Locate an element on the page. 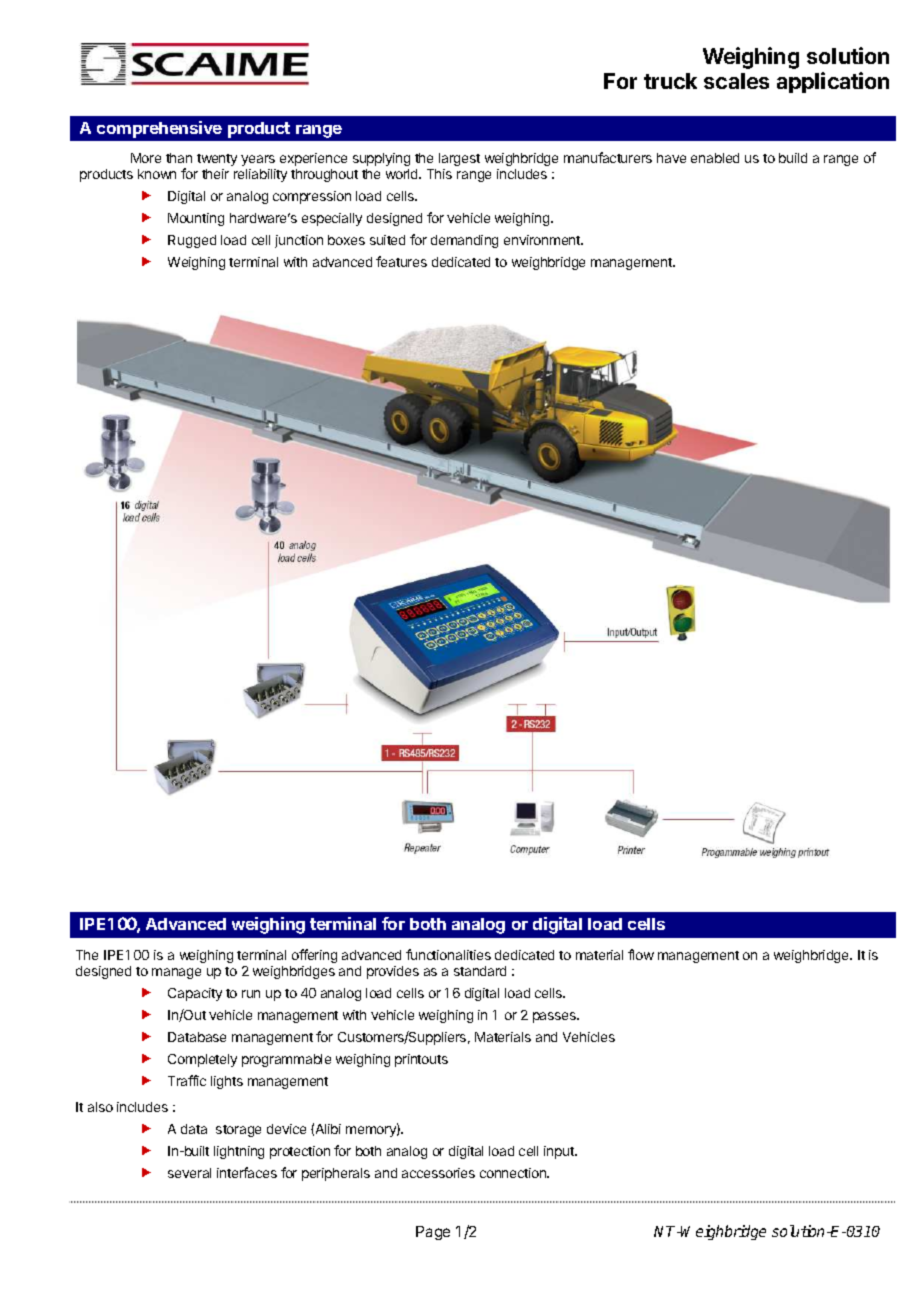 The width and height of the page is (924, 1308). scales is located at coordinates (736, 81).
